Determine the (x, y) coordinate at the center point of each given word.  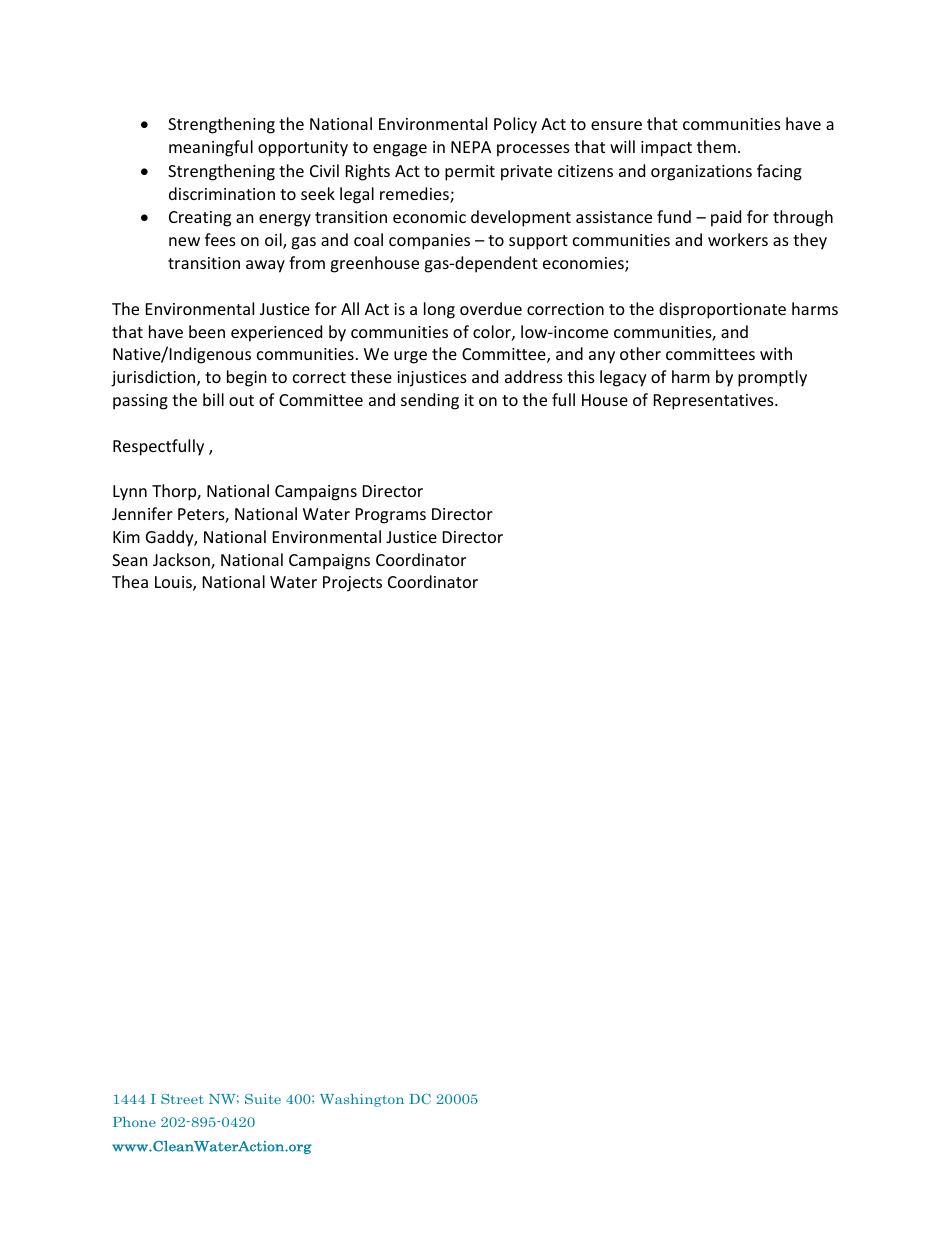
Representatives (715, 402)
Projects (352, 584)
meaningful (211, 148)
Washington (362, 1100)
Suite (263, 1099)
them (716, 146)
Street (182, 1099)
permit (470, 173)
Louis (174, 583)
